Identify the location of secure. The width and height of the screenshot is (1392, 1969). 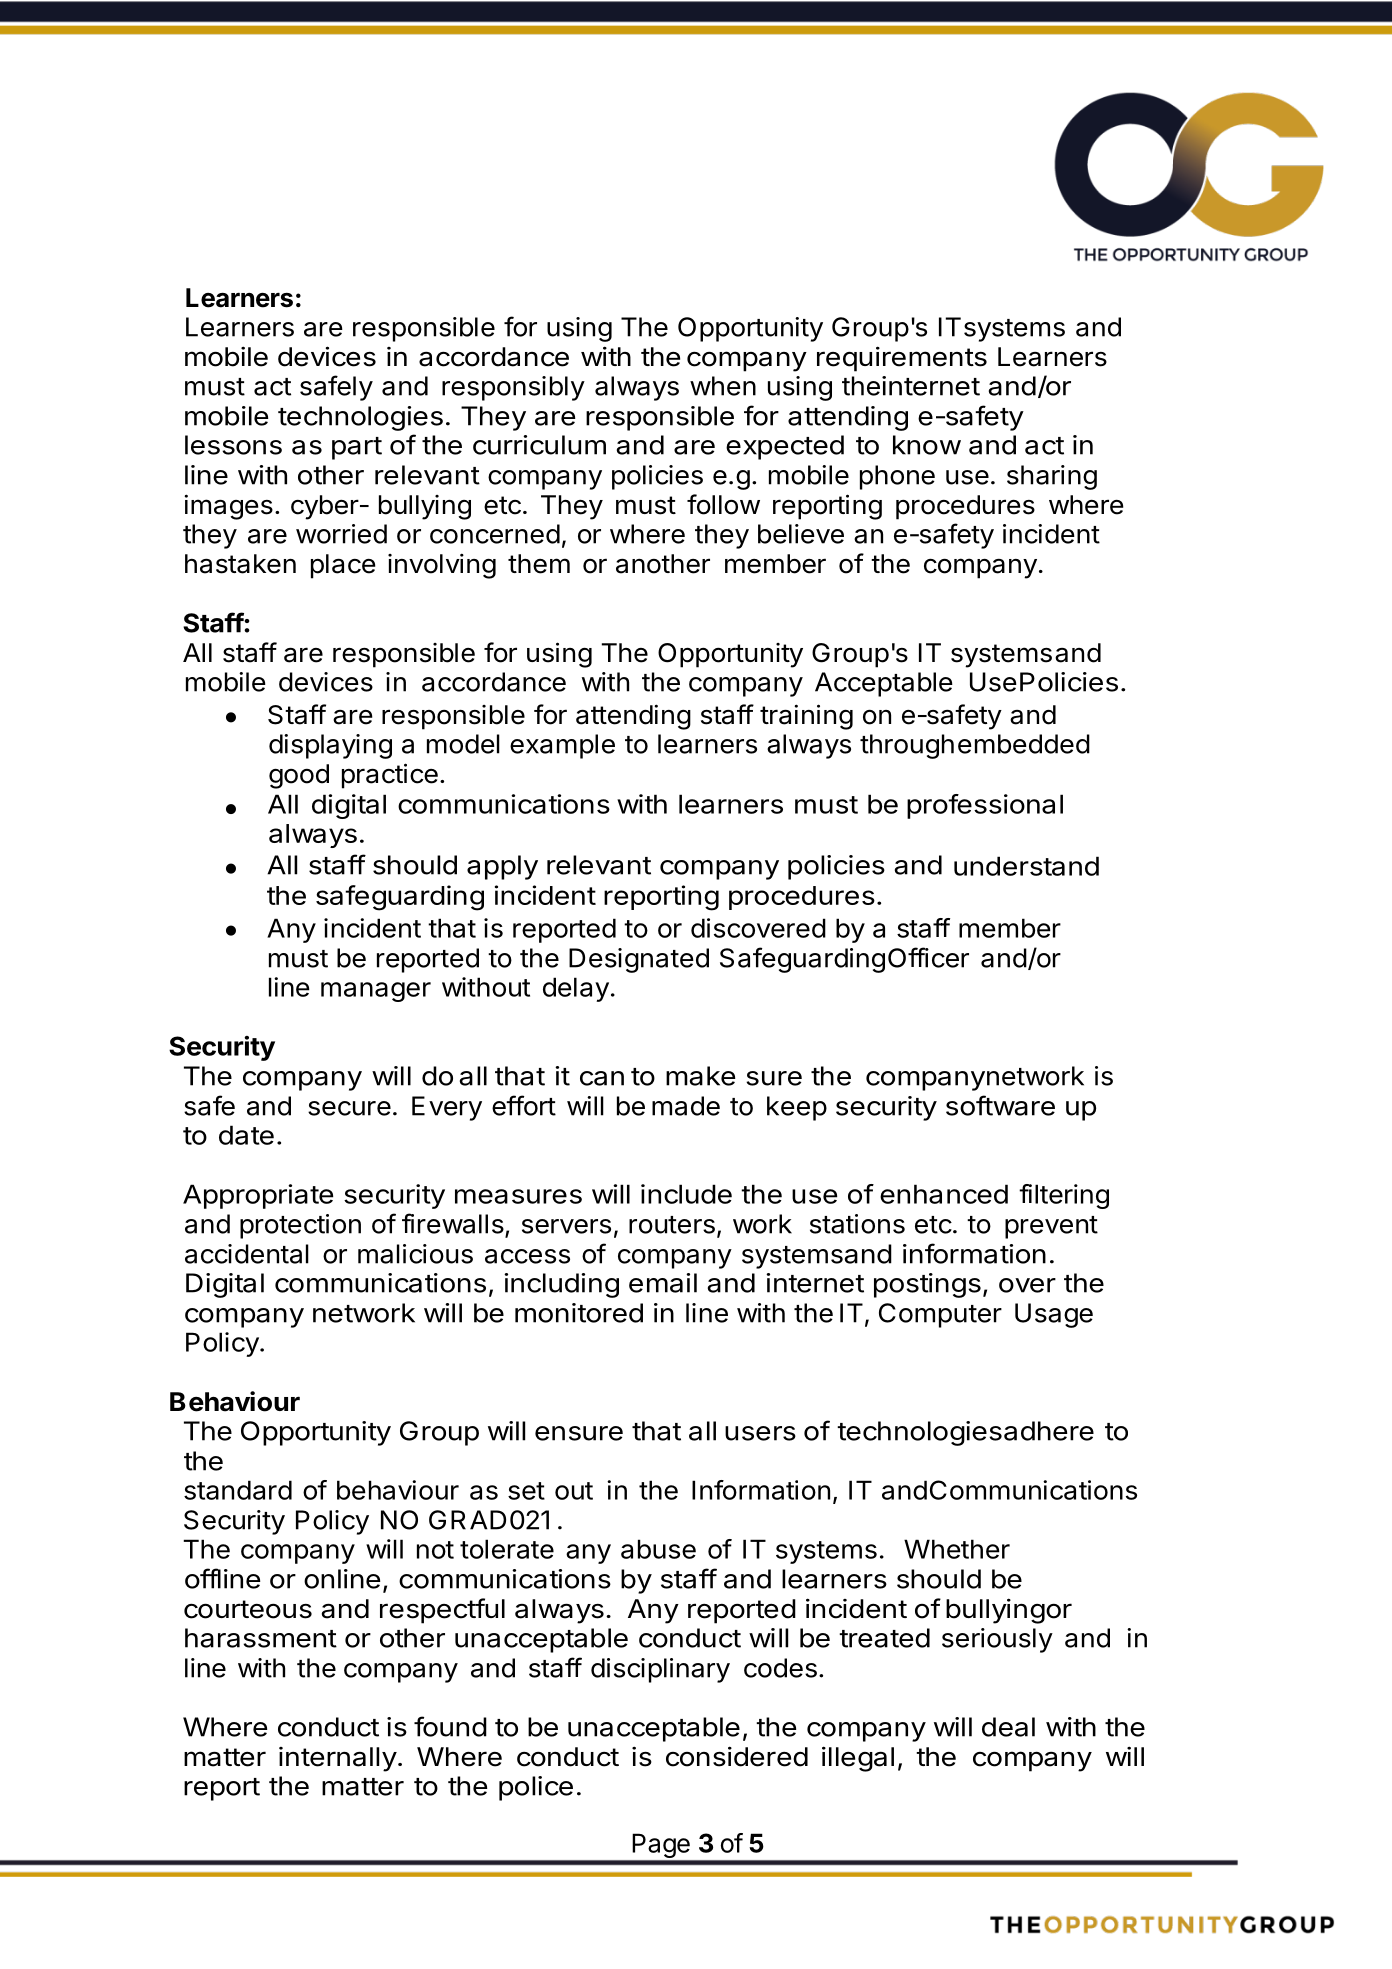
(349, 1108).
